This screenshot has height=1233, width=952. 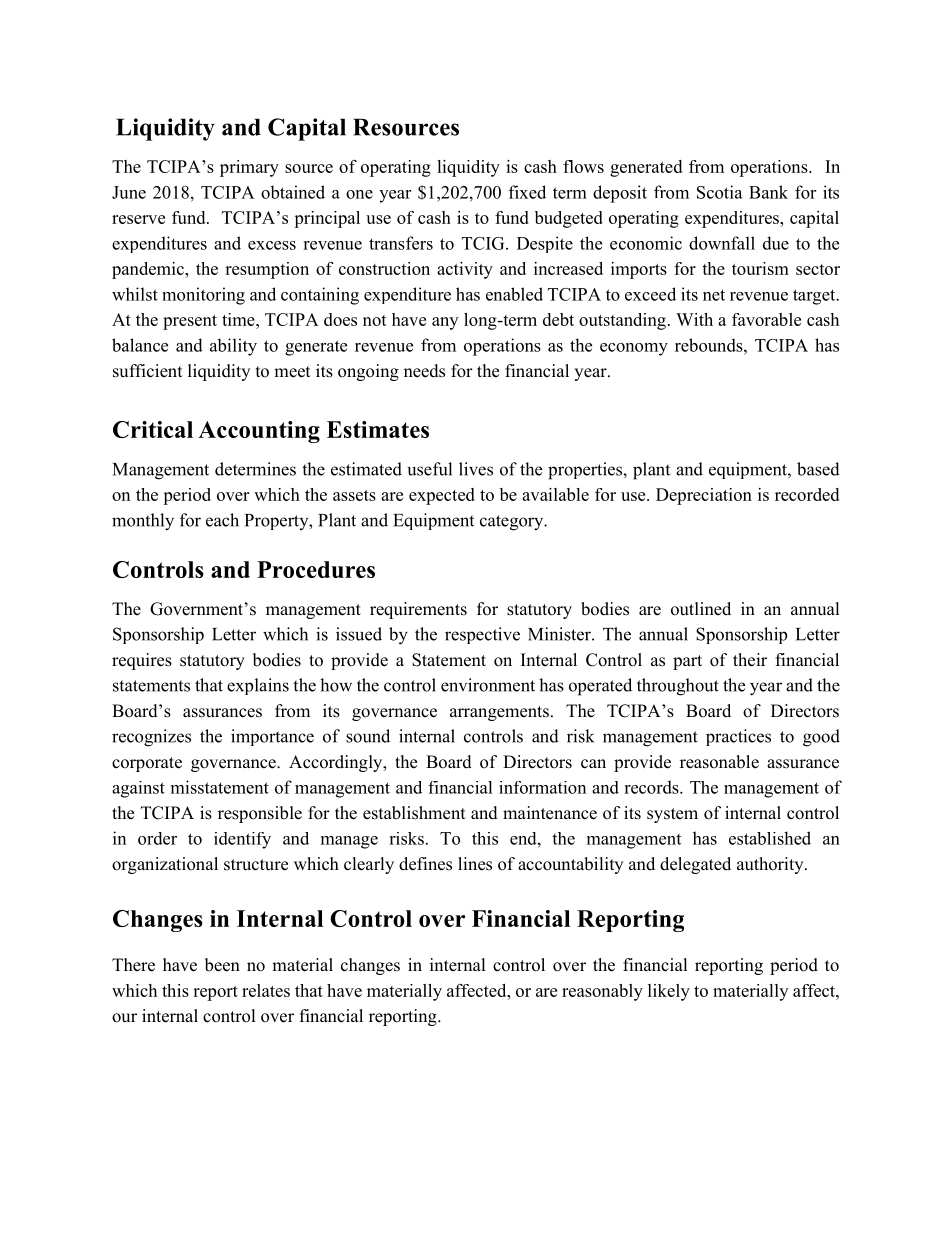 What do you see at coordinates (602, 992) in the screenshot?
I see `reasonably` at bounding box center [602, 992].
